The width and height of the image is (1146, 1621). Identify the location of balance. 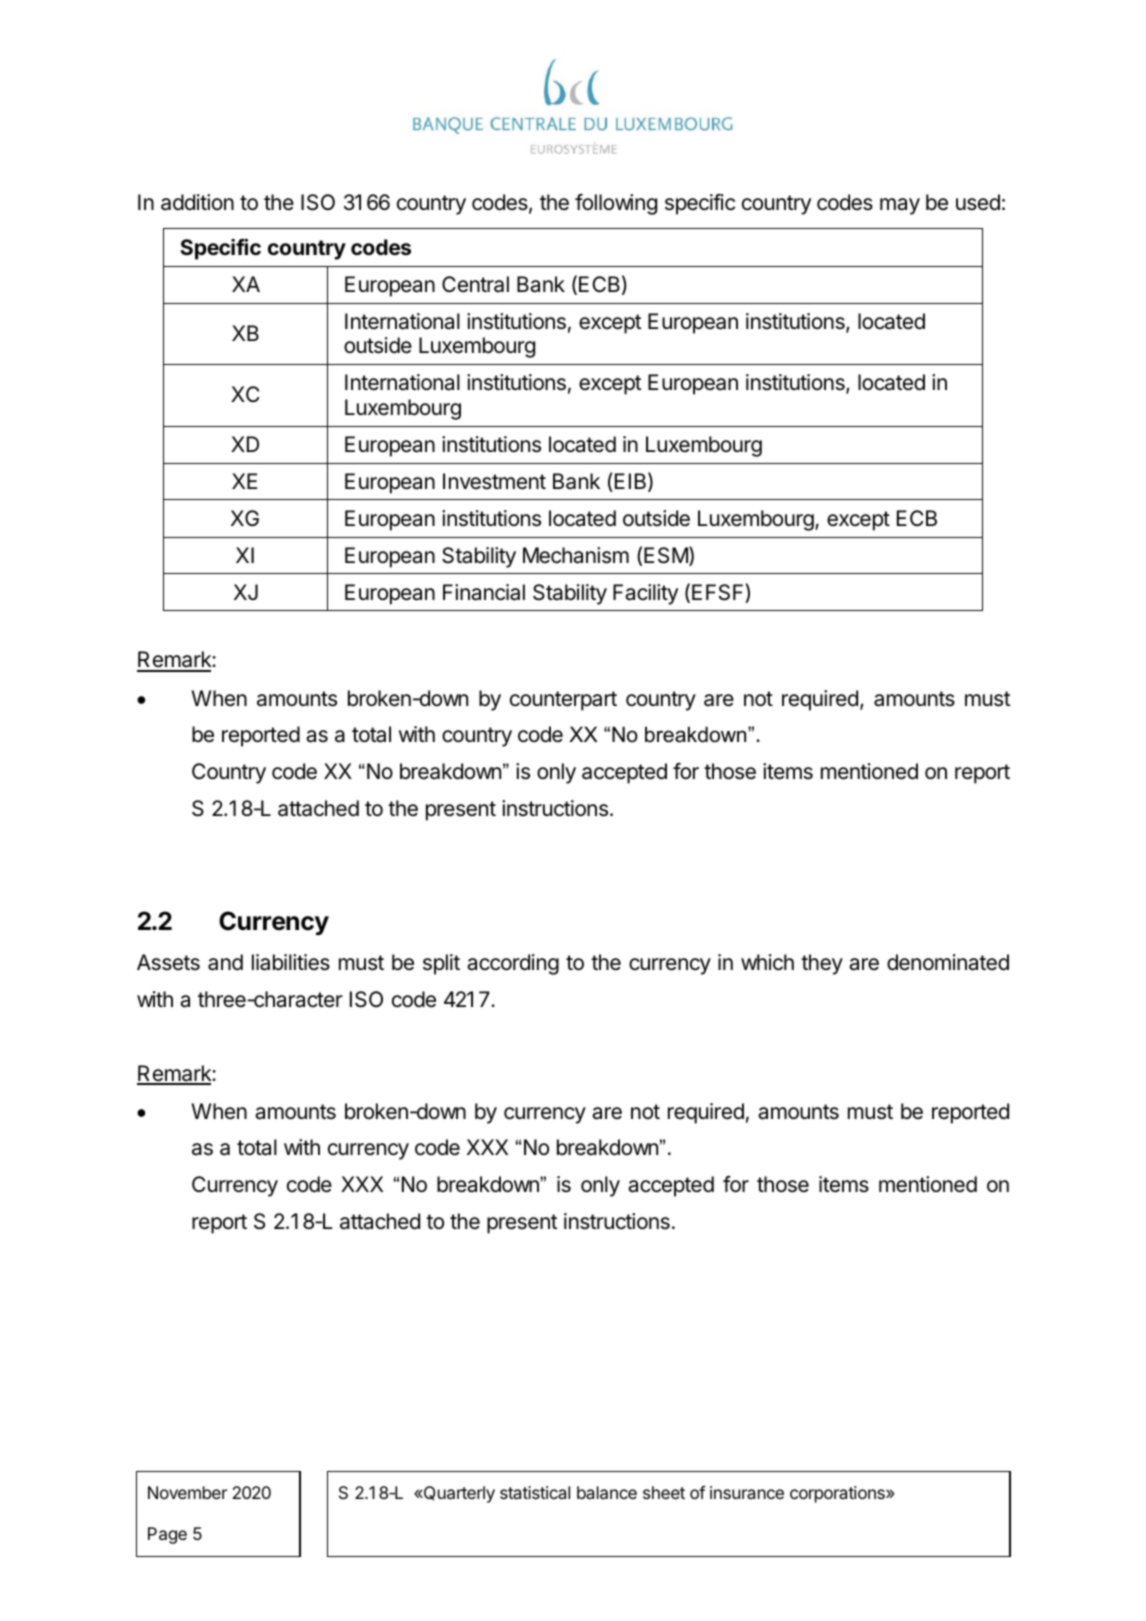
(607, 1492).
